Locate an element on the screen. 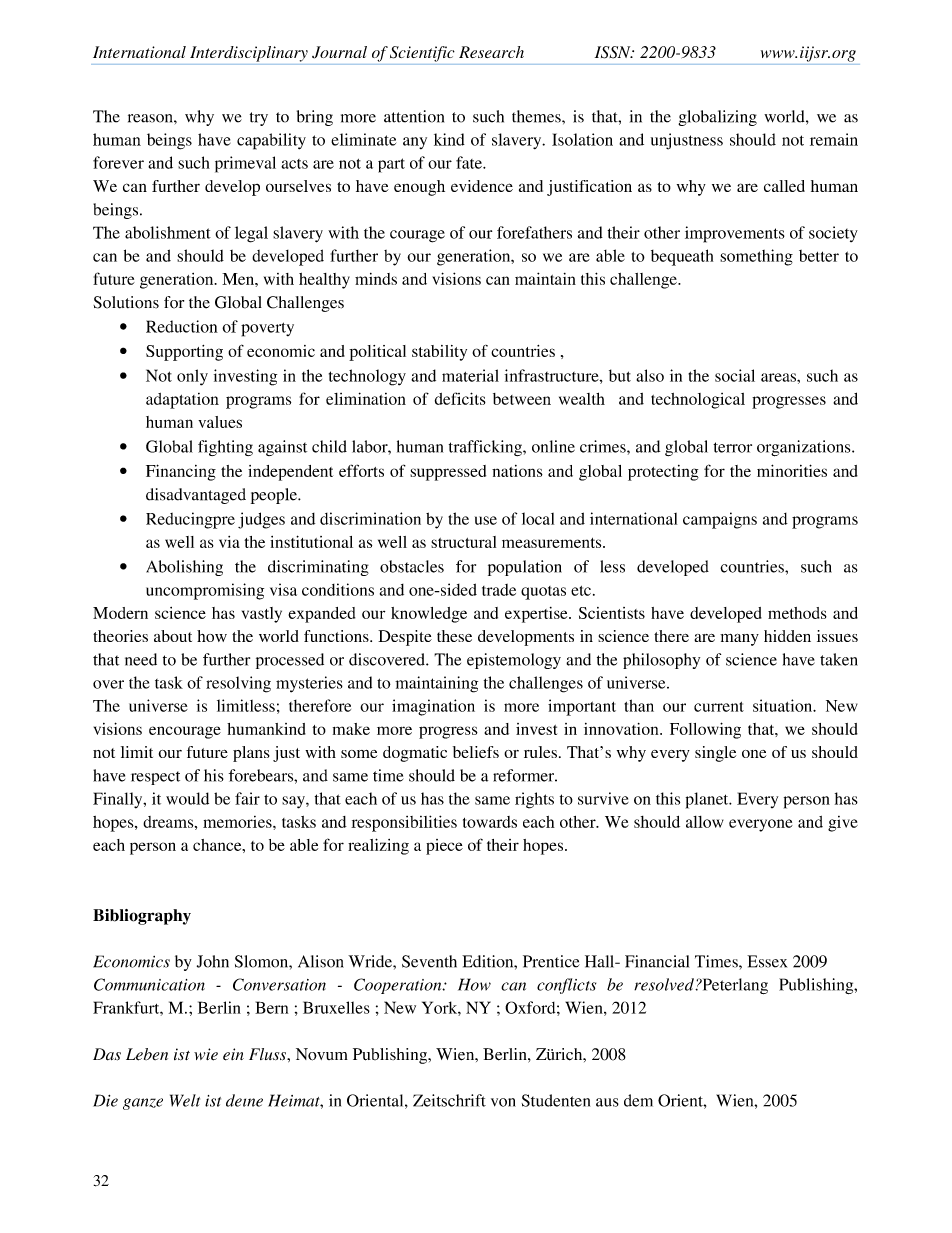 The width and height of the screenshot is (952, 1233). stability is located at coordinates (439, 353).
